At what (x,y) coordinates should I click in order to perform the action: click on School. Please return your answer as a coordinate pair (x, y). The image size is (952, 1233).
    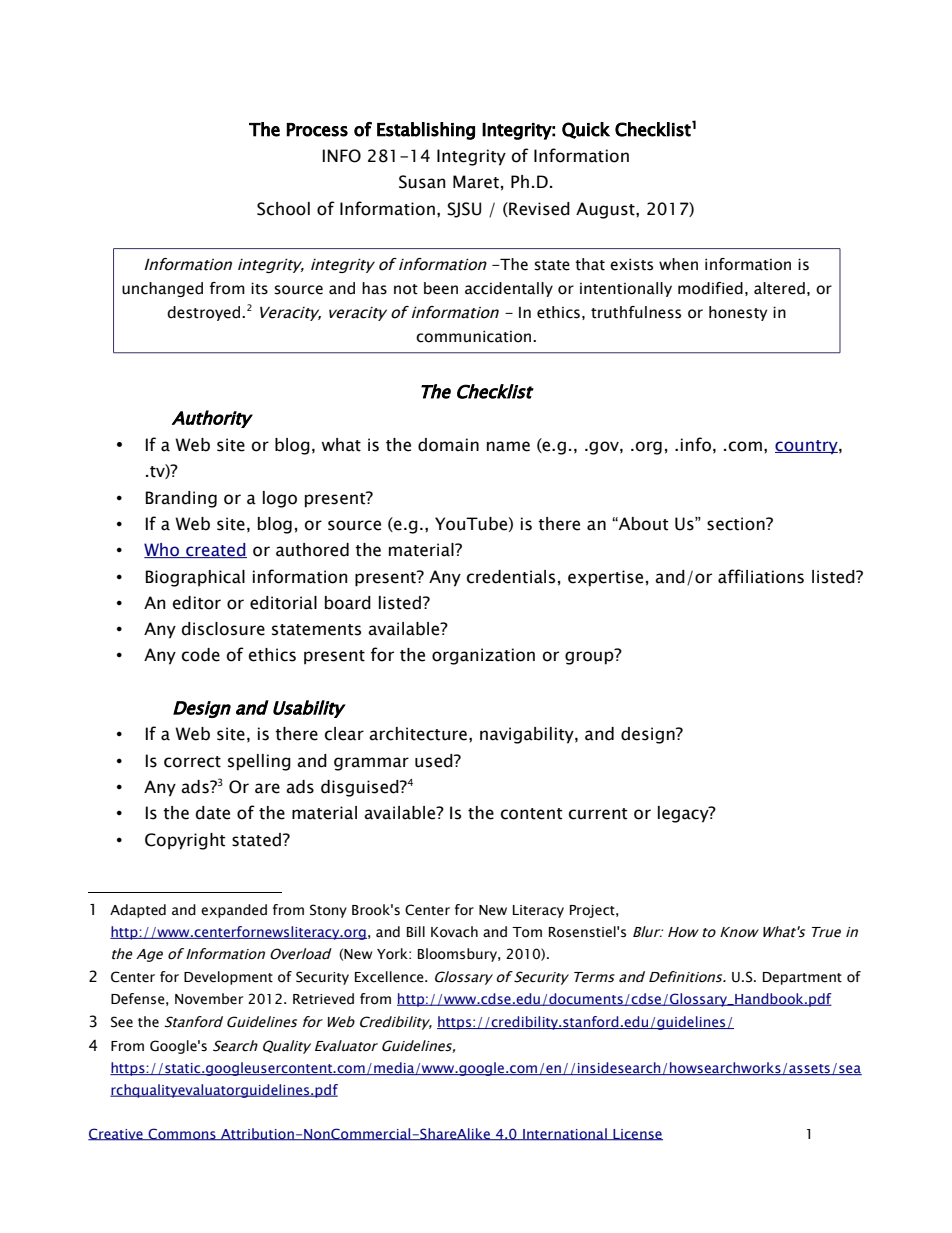
    Looking at the image, I should click on (283, 209).
